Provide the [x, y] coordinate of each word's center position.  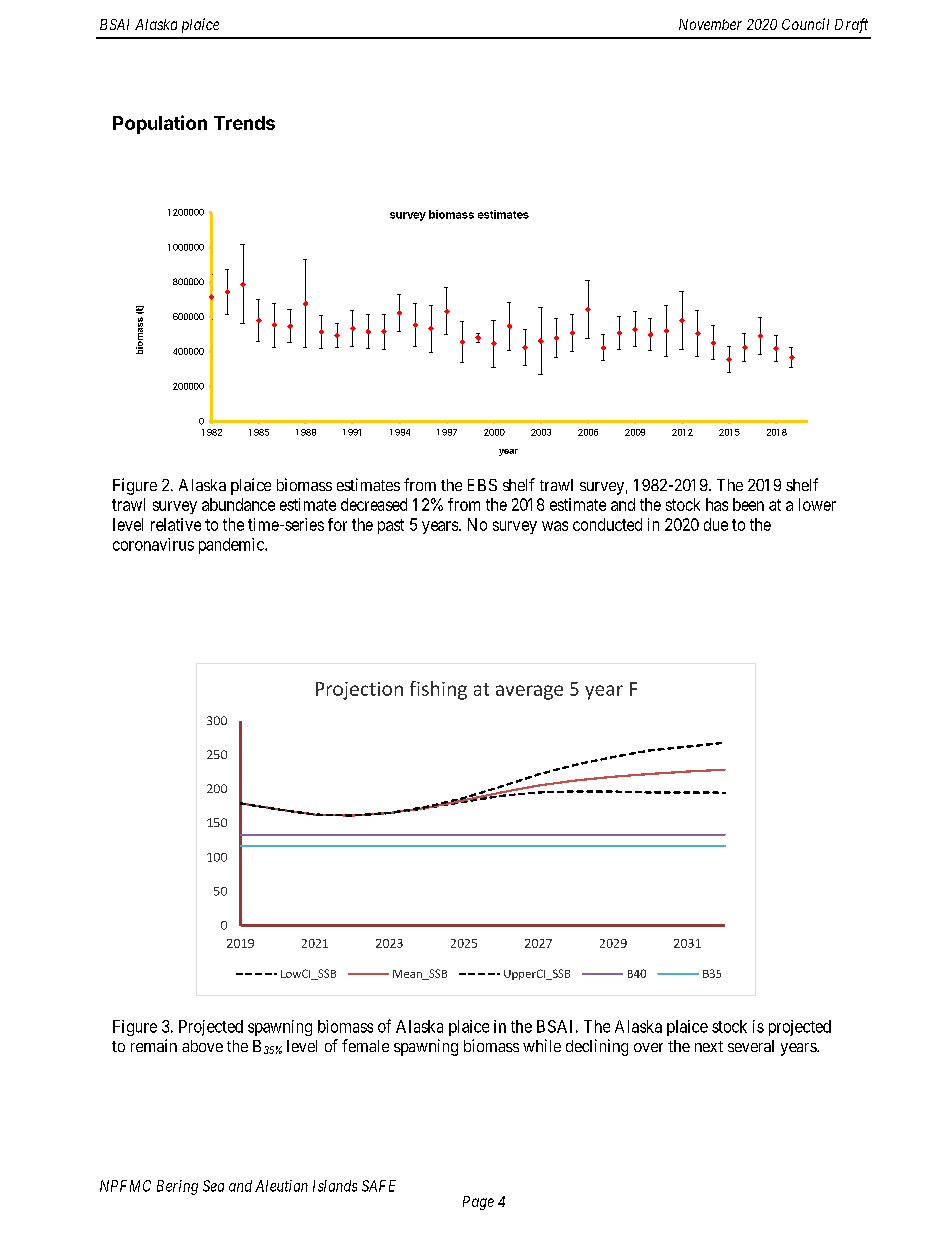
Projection [359, 691]
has [717, 504]
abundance [238, 504]
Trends [244, 123]
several [751, 1046]
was [555, 526]
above [202, 1046]
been [748, 504]
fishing [438, 690]
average [529, 692]
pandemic [232, 546]
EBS [482, 485]
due [716, 524]
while [542, 1045]
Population [160, 124]
